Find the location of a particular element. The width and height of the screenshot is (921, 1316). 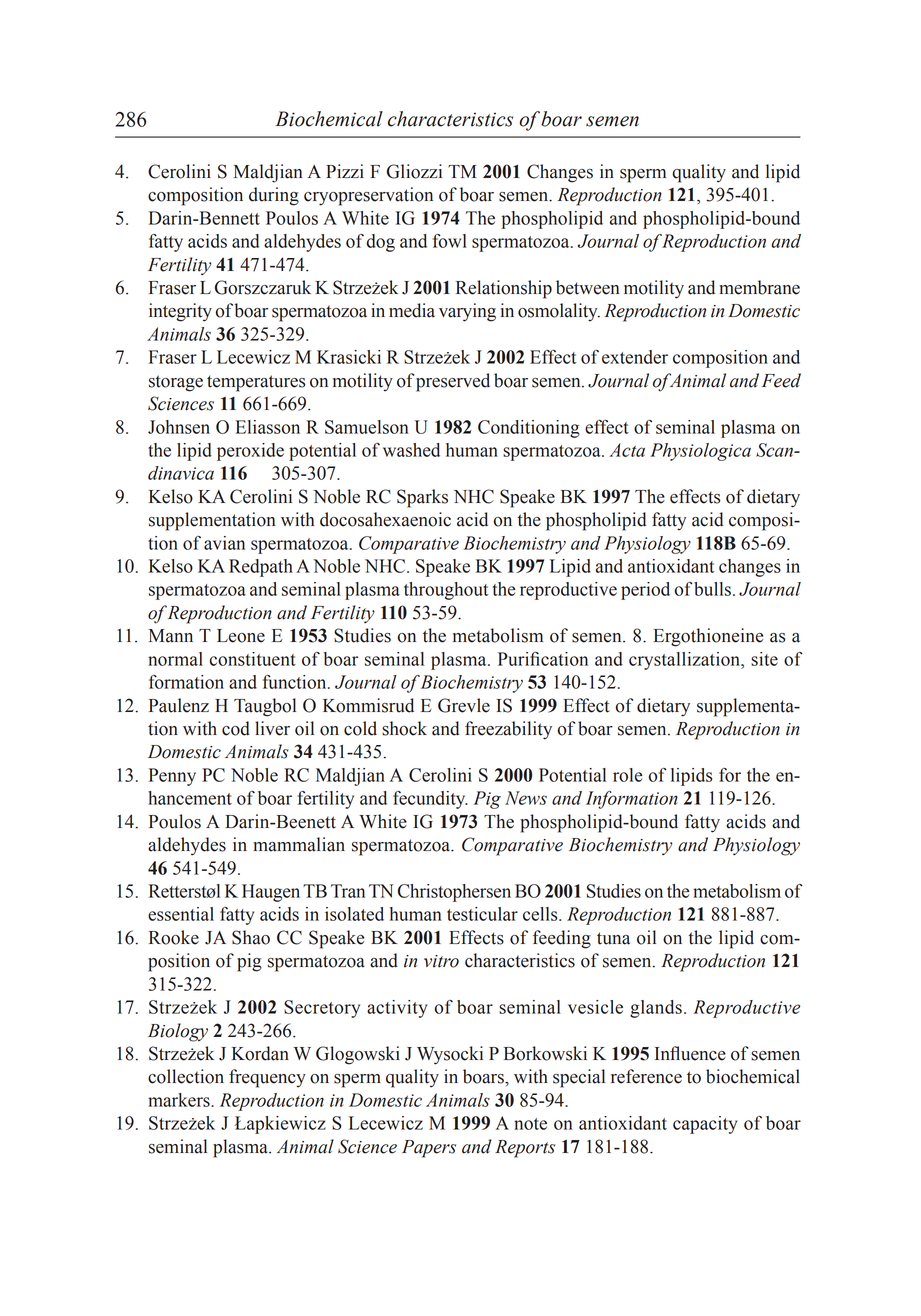

Shao is located at coordinates (251, 937).
